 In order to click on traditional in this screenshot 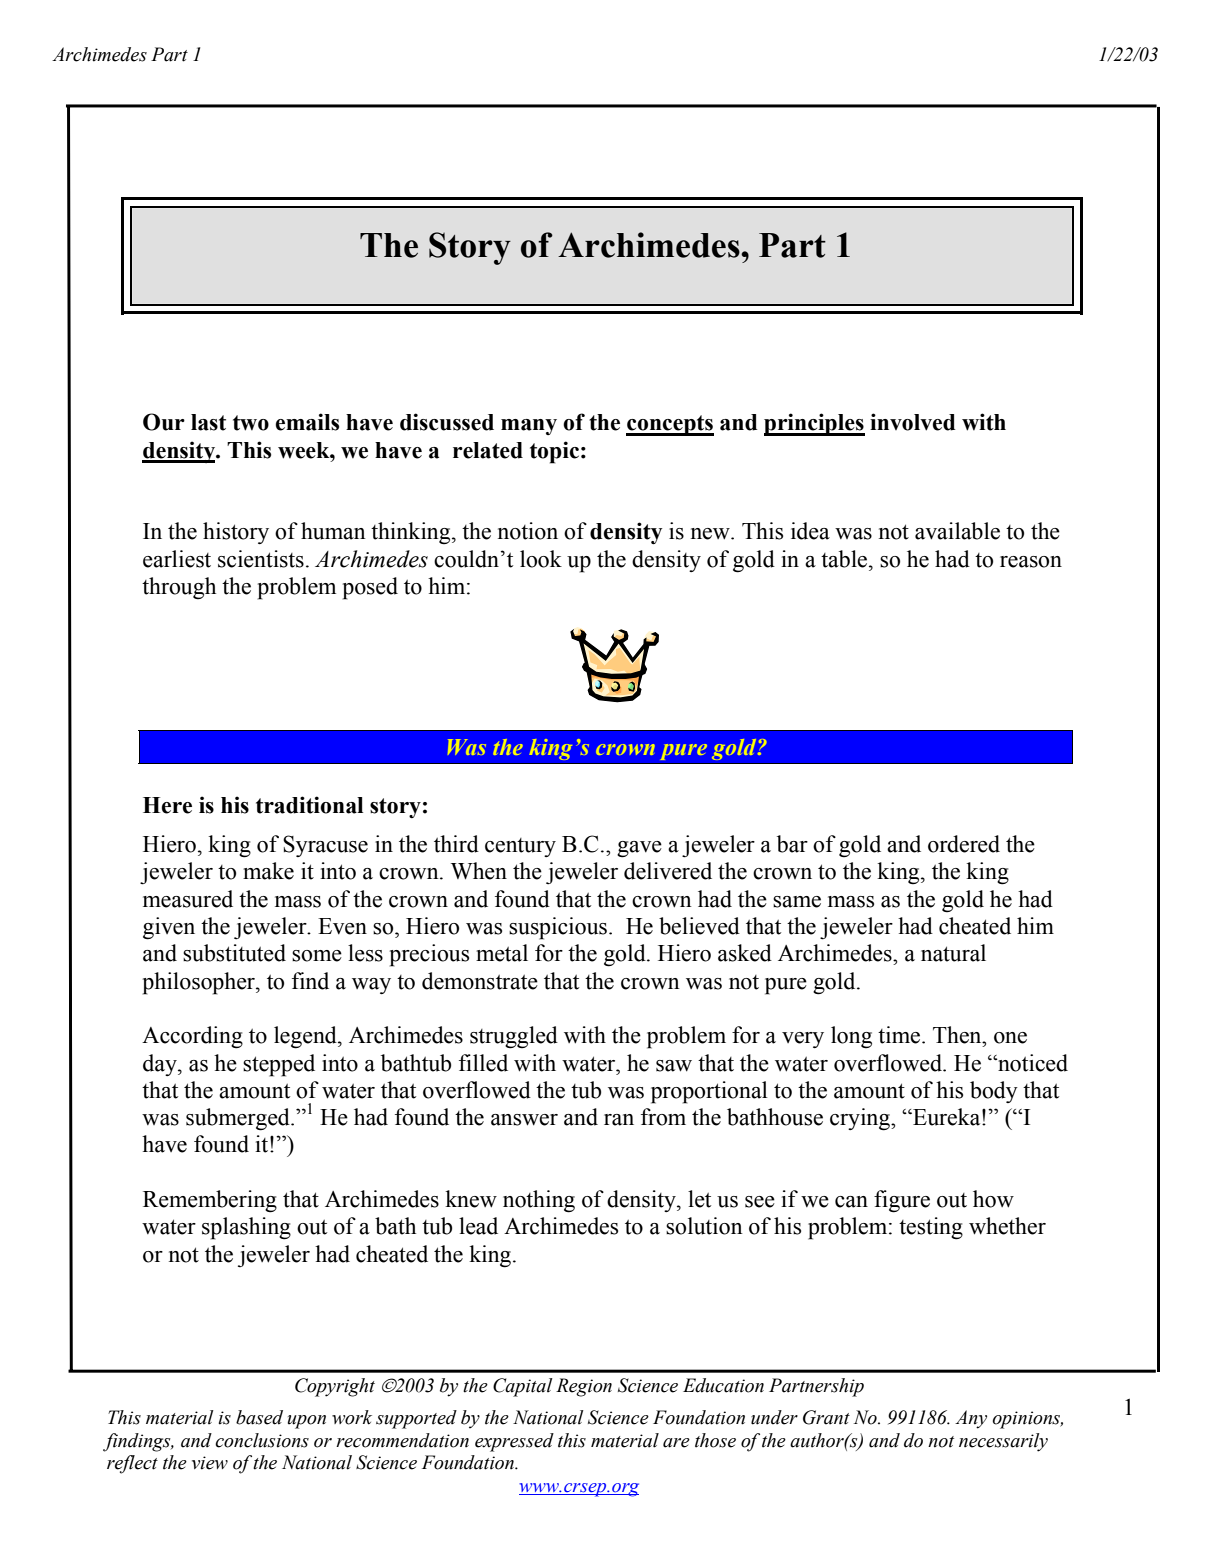, I will do `click(309, 805)`.
